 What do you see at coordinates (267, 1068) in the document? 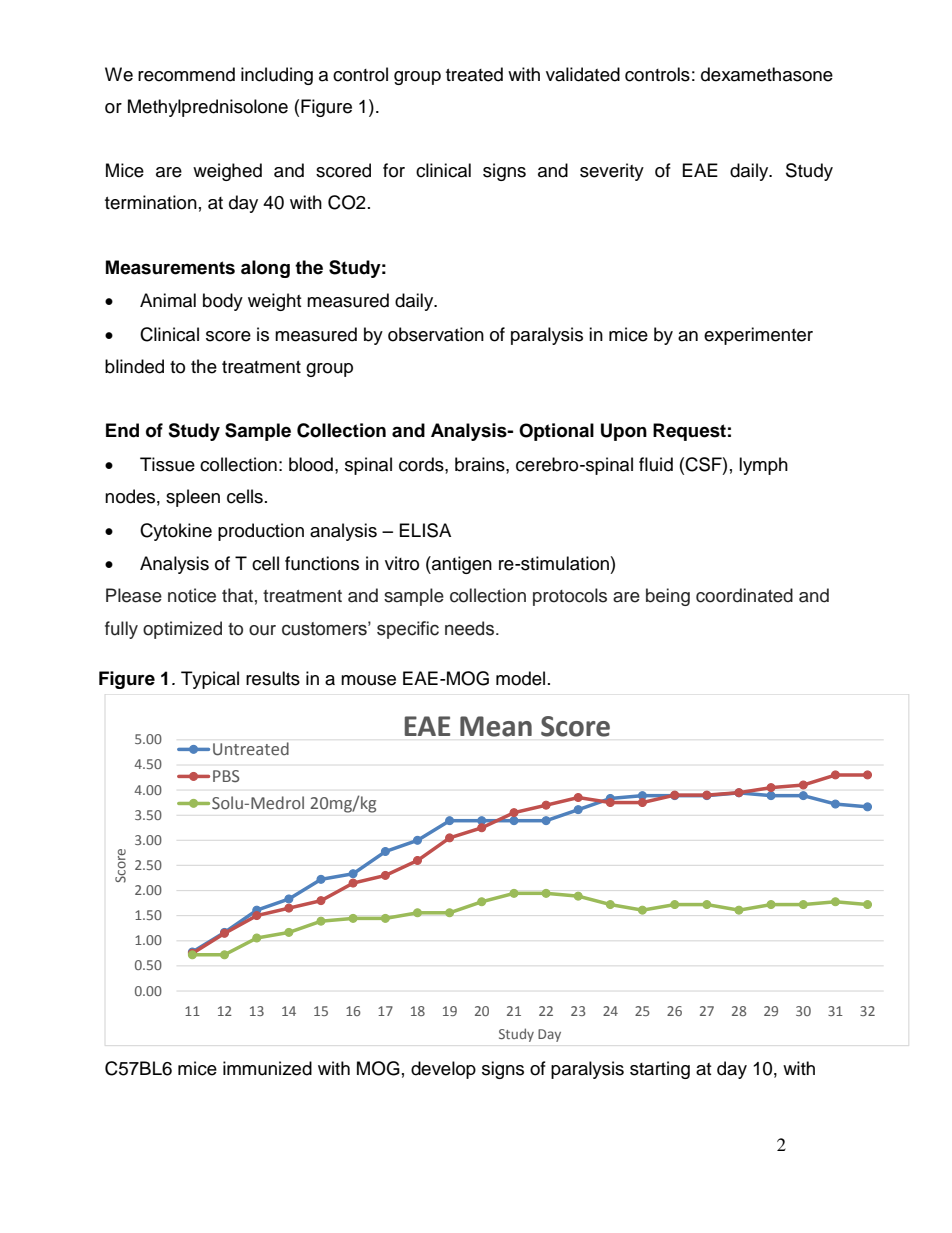
I see `immunized` at bounding box center [267, 1068].
